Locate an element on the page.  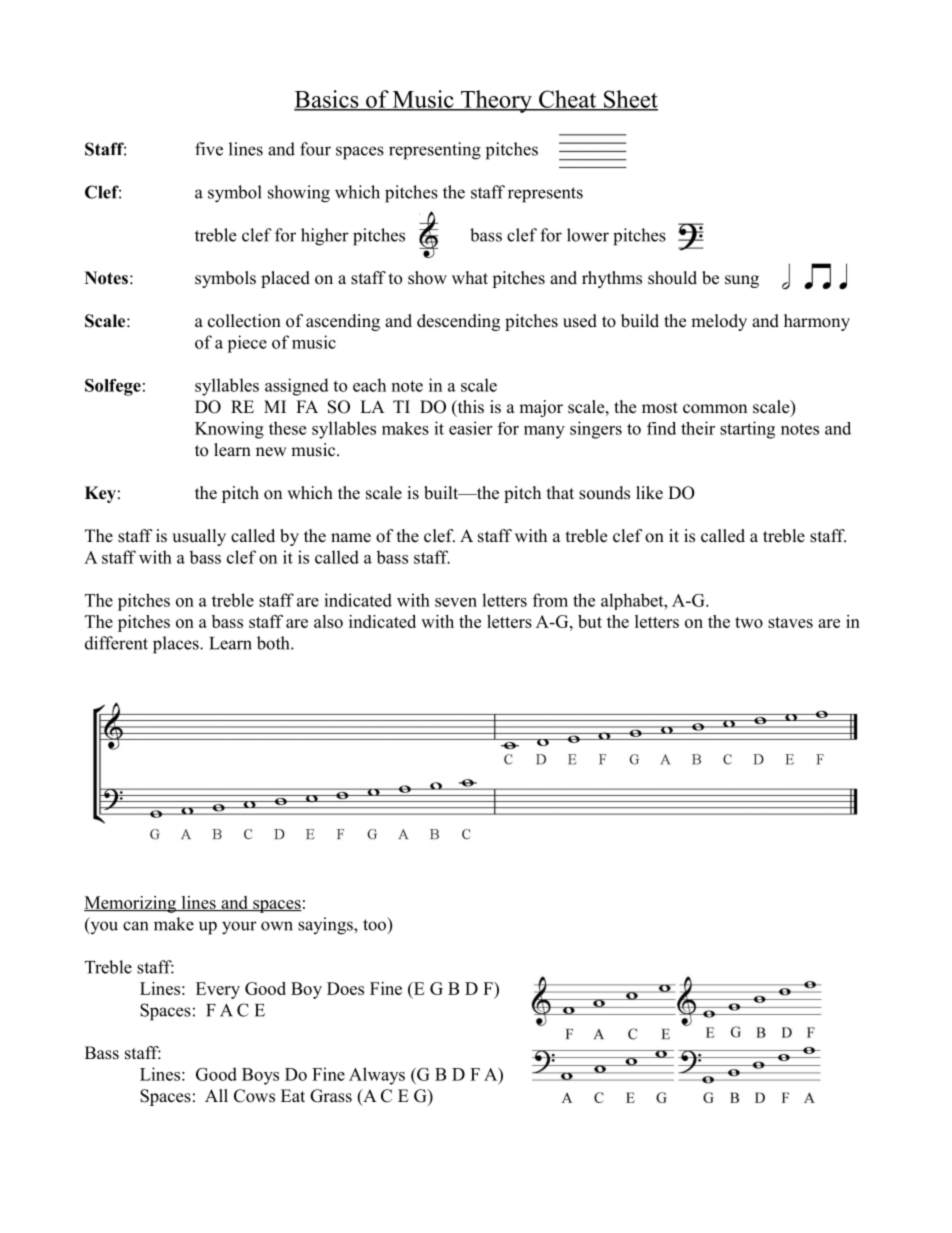
Does is located at coordinates (345, 988).
